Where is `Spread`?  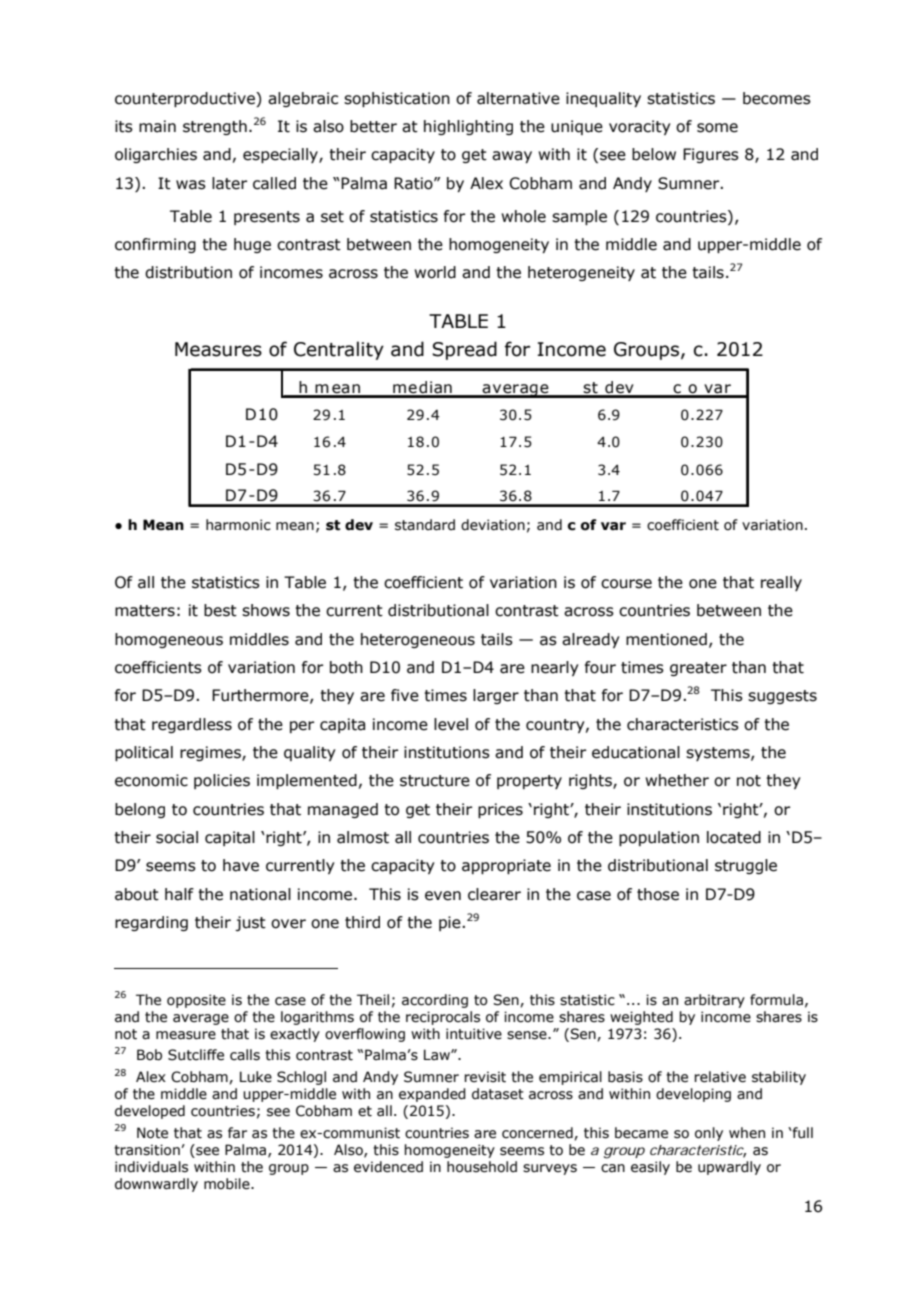 Spread is located at coordinates (464, 350).
